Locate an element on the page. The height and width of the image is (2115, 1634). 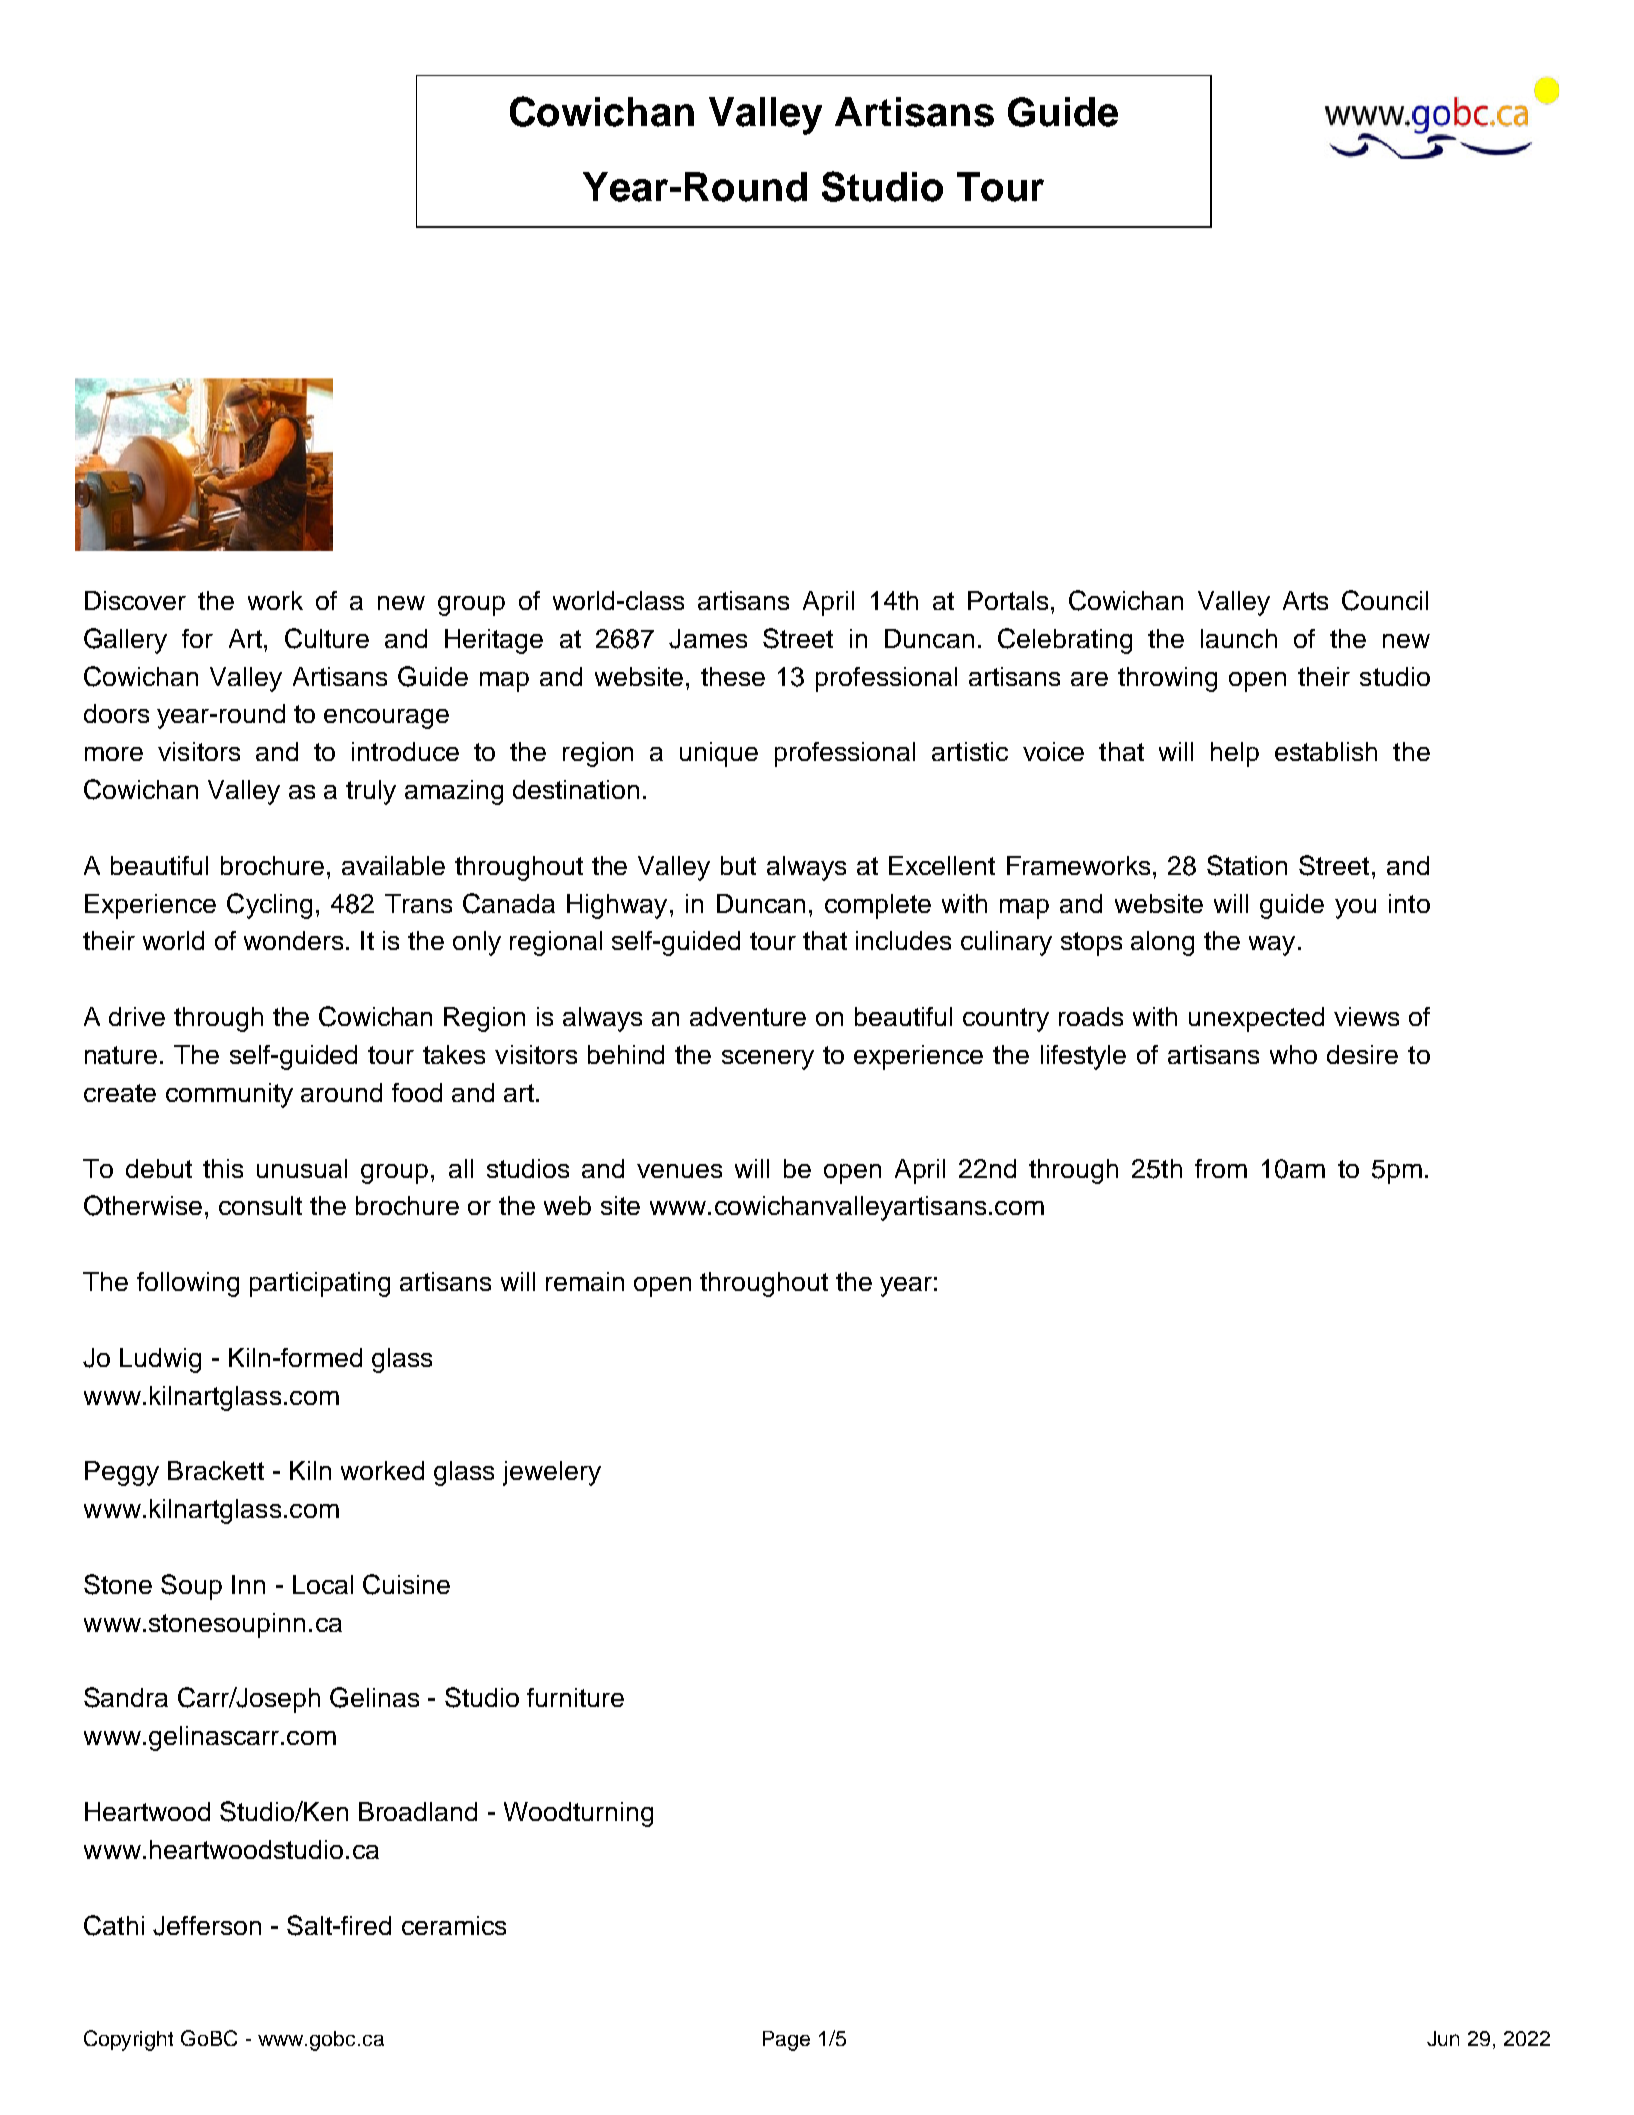
launch is located at coordinates (1239, 638).
